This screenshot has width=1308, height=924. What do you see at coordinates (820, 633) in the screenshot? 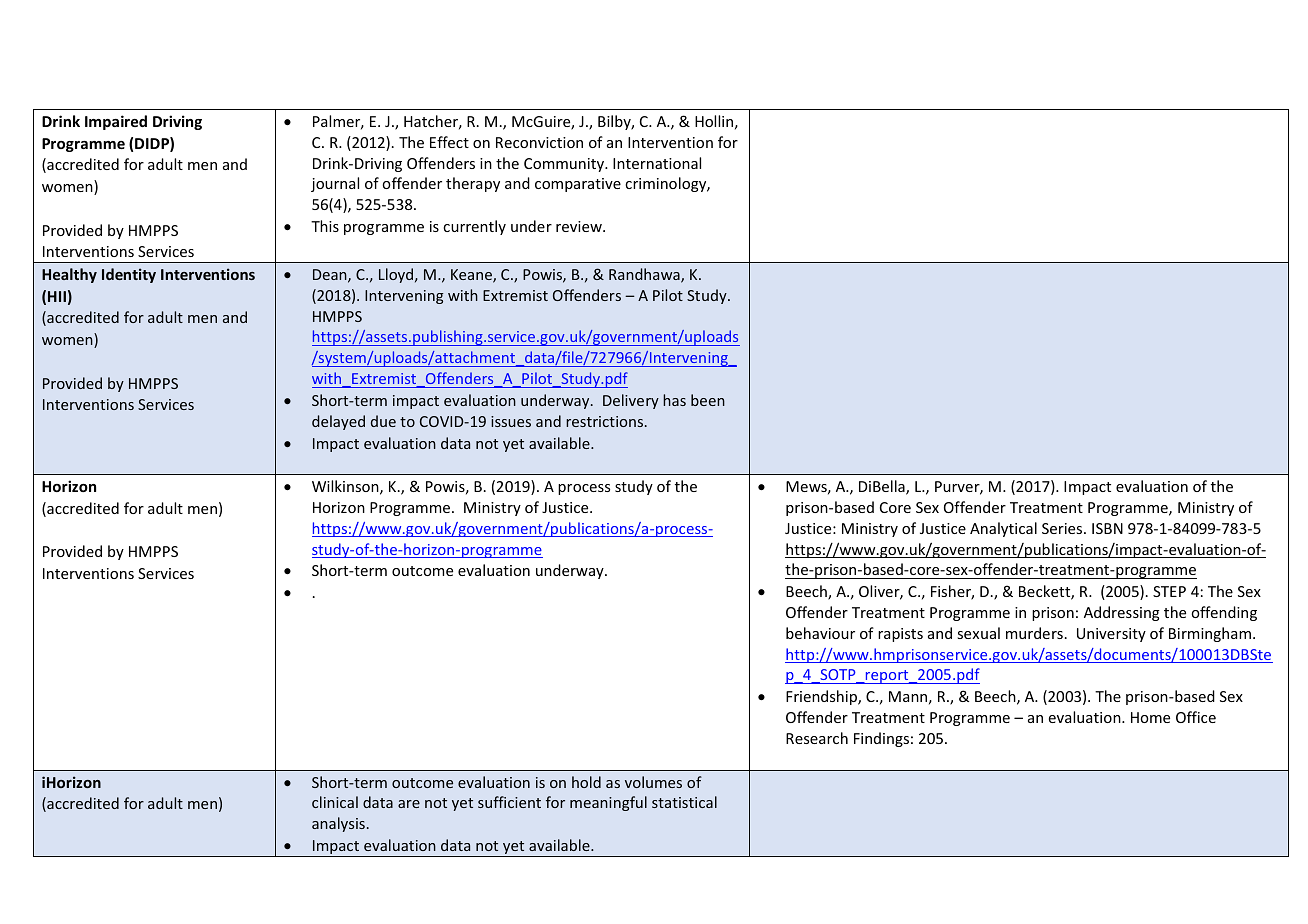
I see `behaviour` at bounding box center [820, 633].
